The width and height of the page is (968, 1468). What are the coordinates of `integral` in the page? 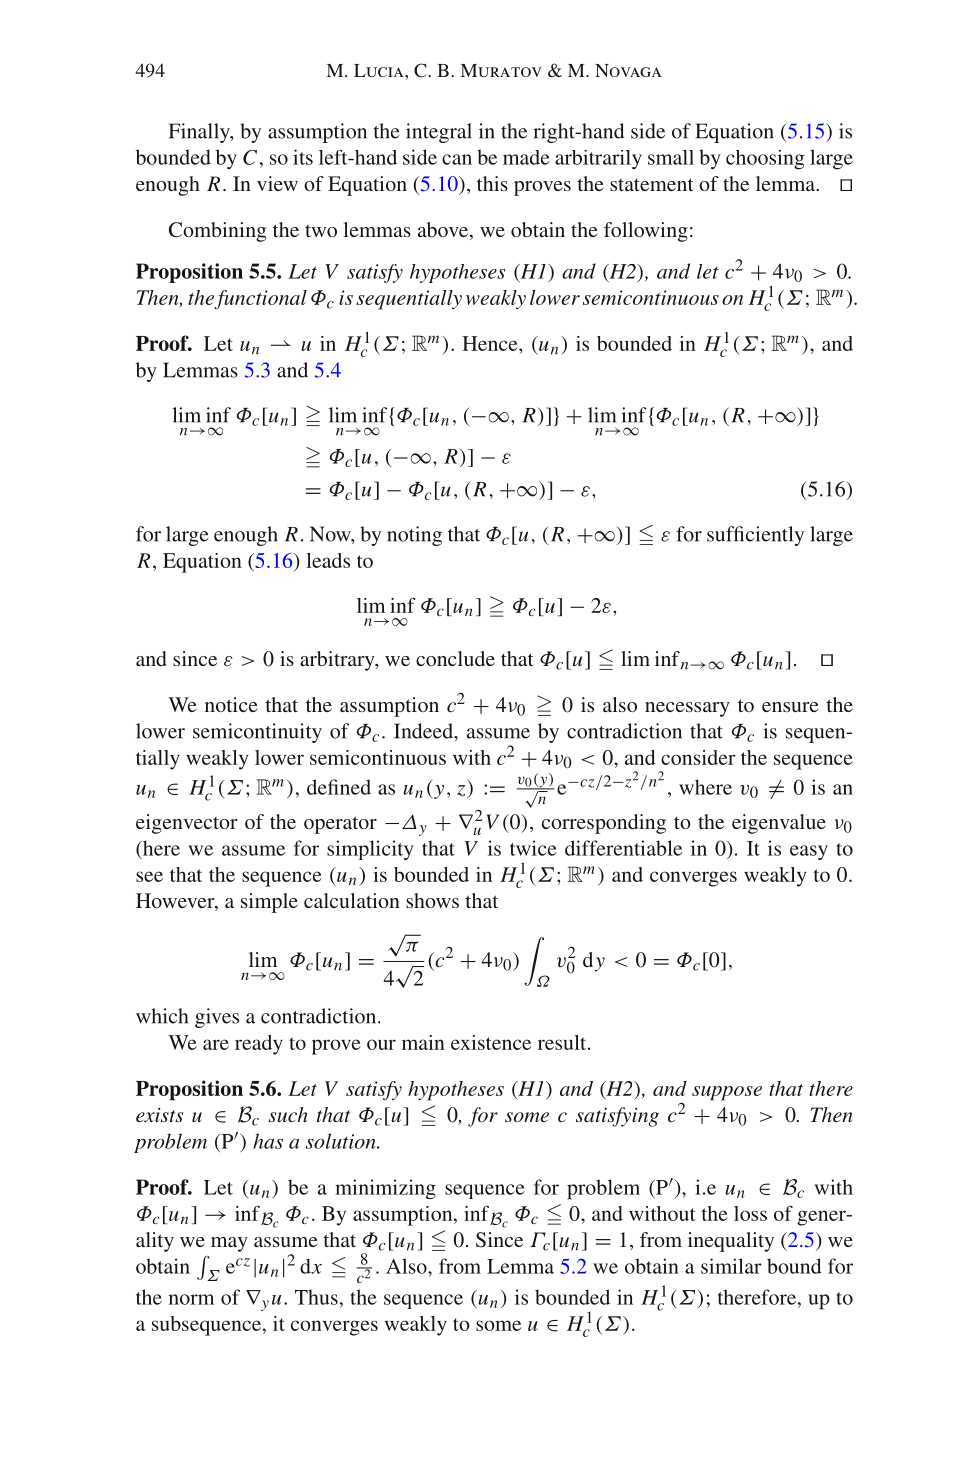 It's located at (439, 133).
